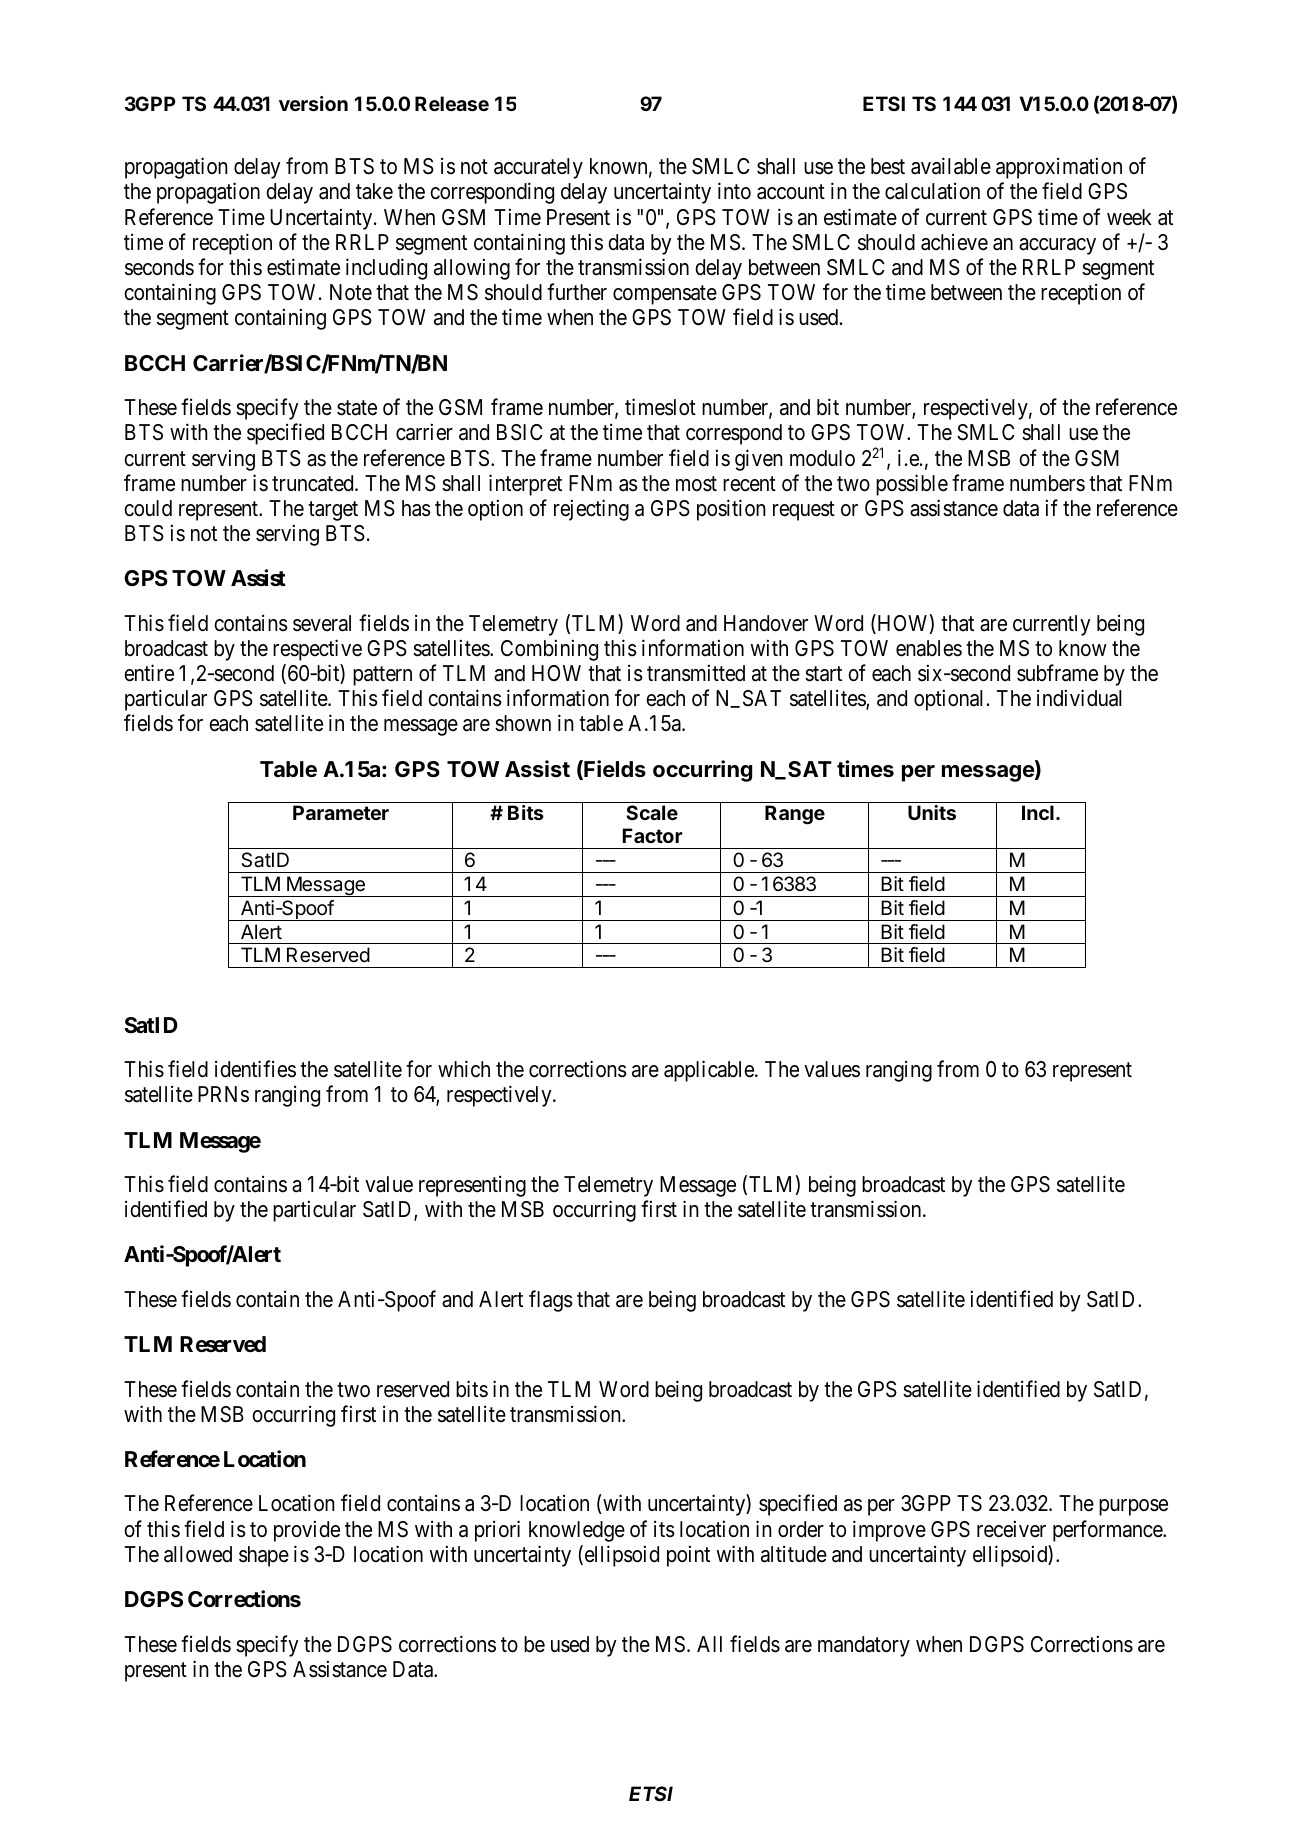 This document has width=1302, height=1843. I want to click on accurately, so click(538, 168).
